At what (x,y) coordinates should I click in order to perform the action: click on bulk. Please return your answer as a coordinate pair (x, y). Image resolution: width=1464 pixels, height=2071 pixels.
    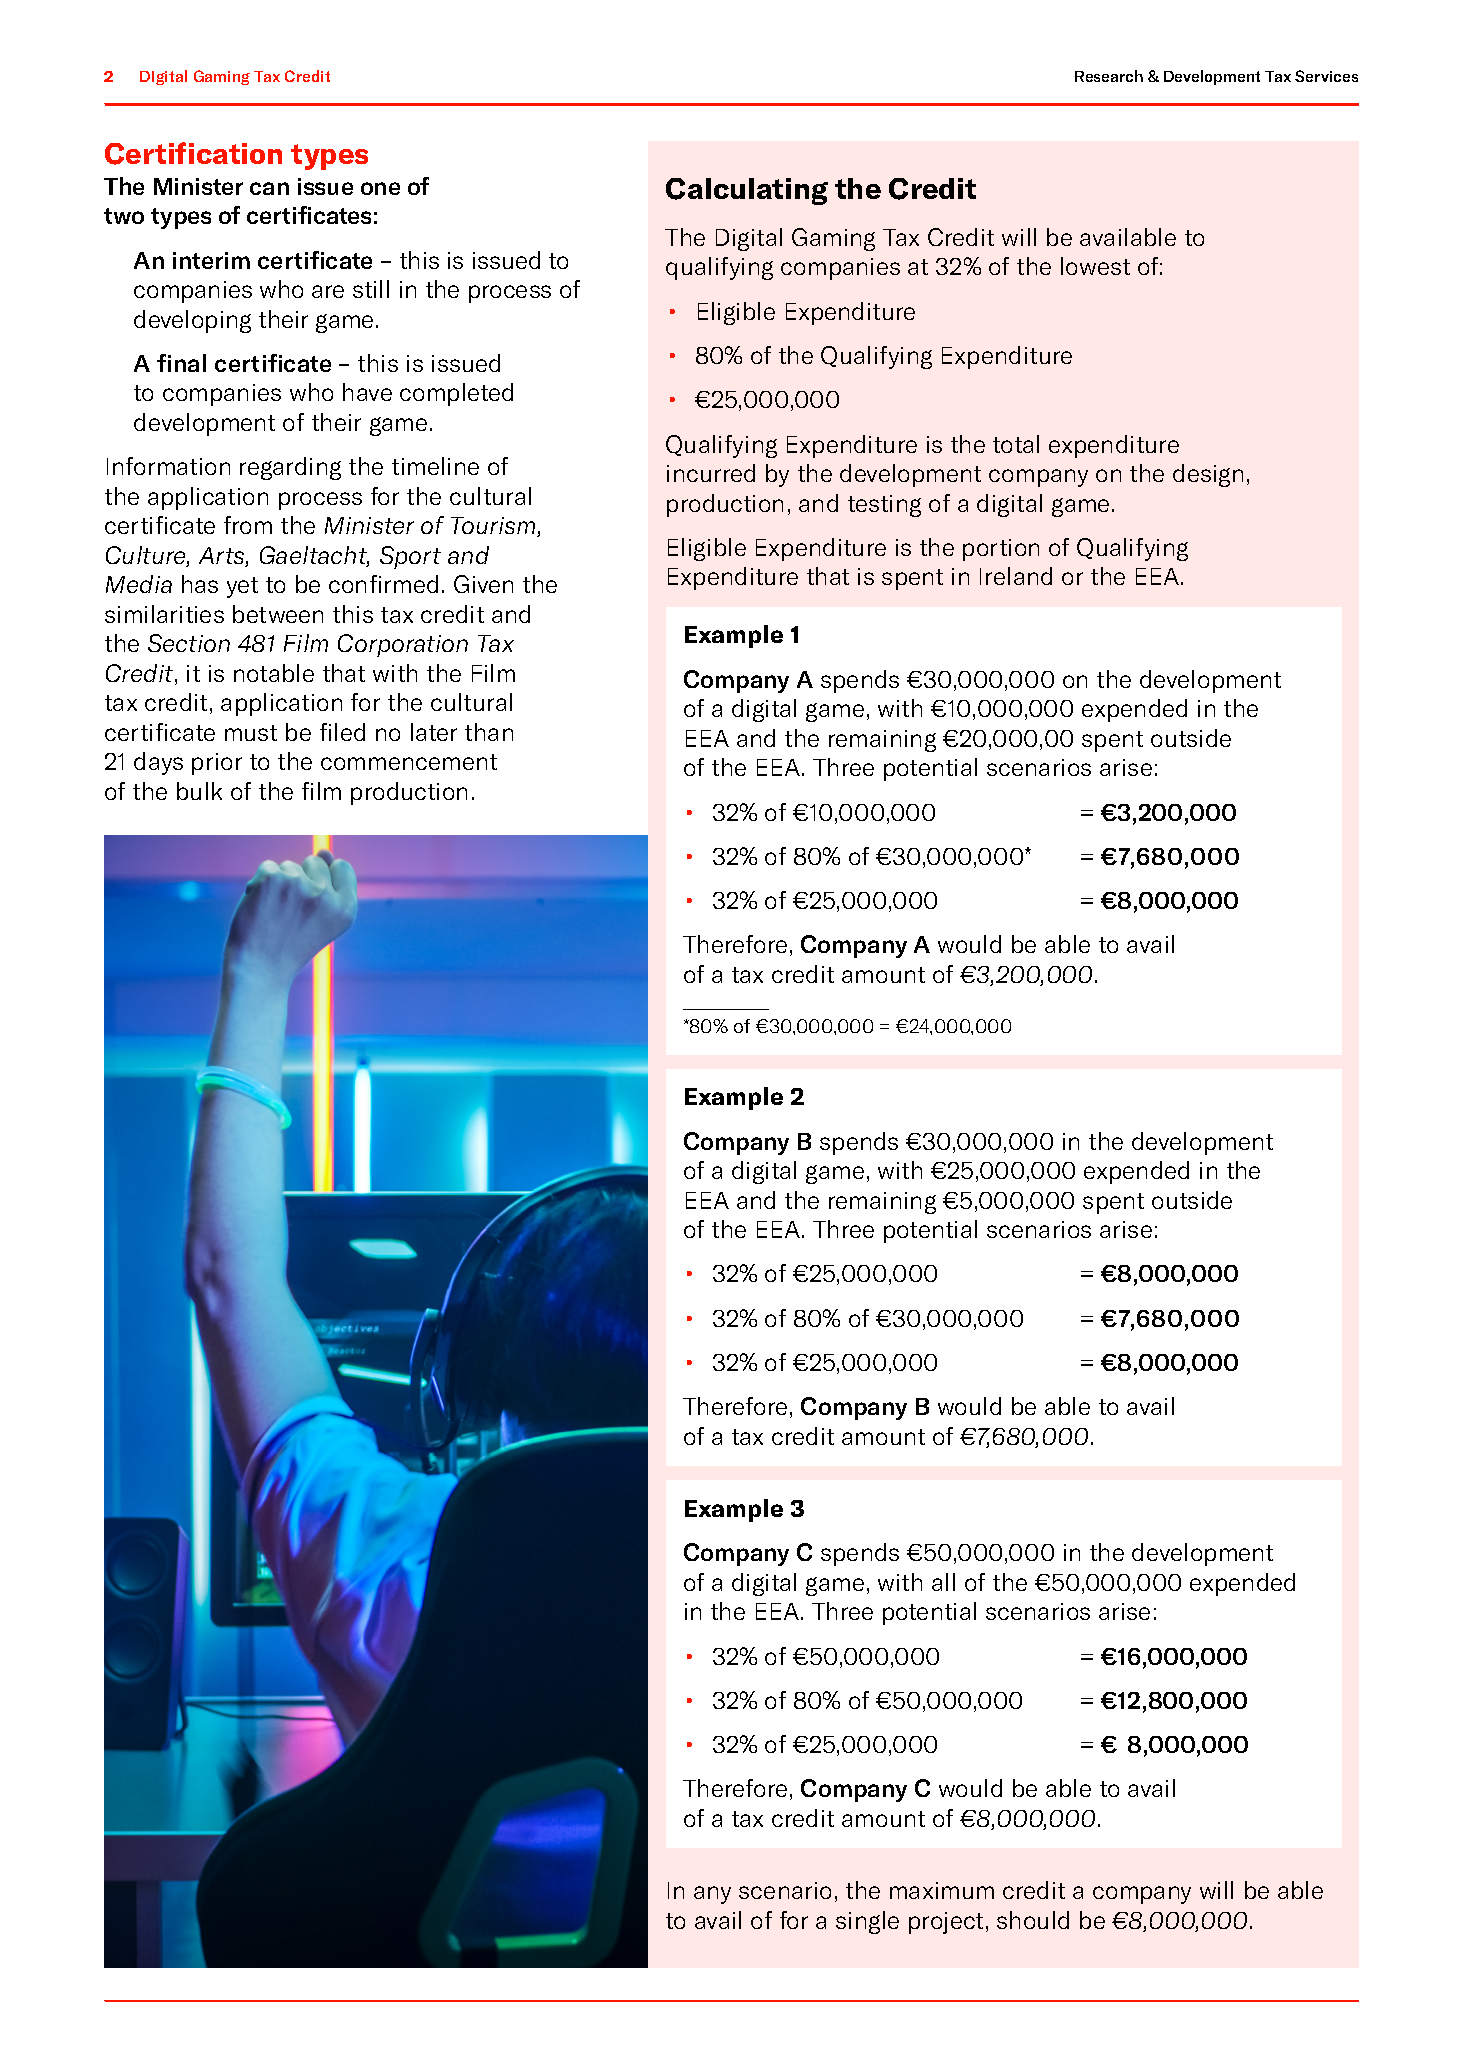
    Looking at the image, I should click on (199, 791).
